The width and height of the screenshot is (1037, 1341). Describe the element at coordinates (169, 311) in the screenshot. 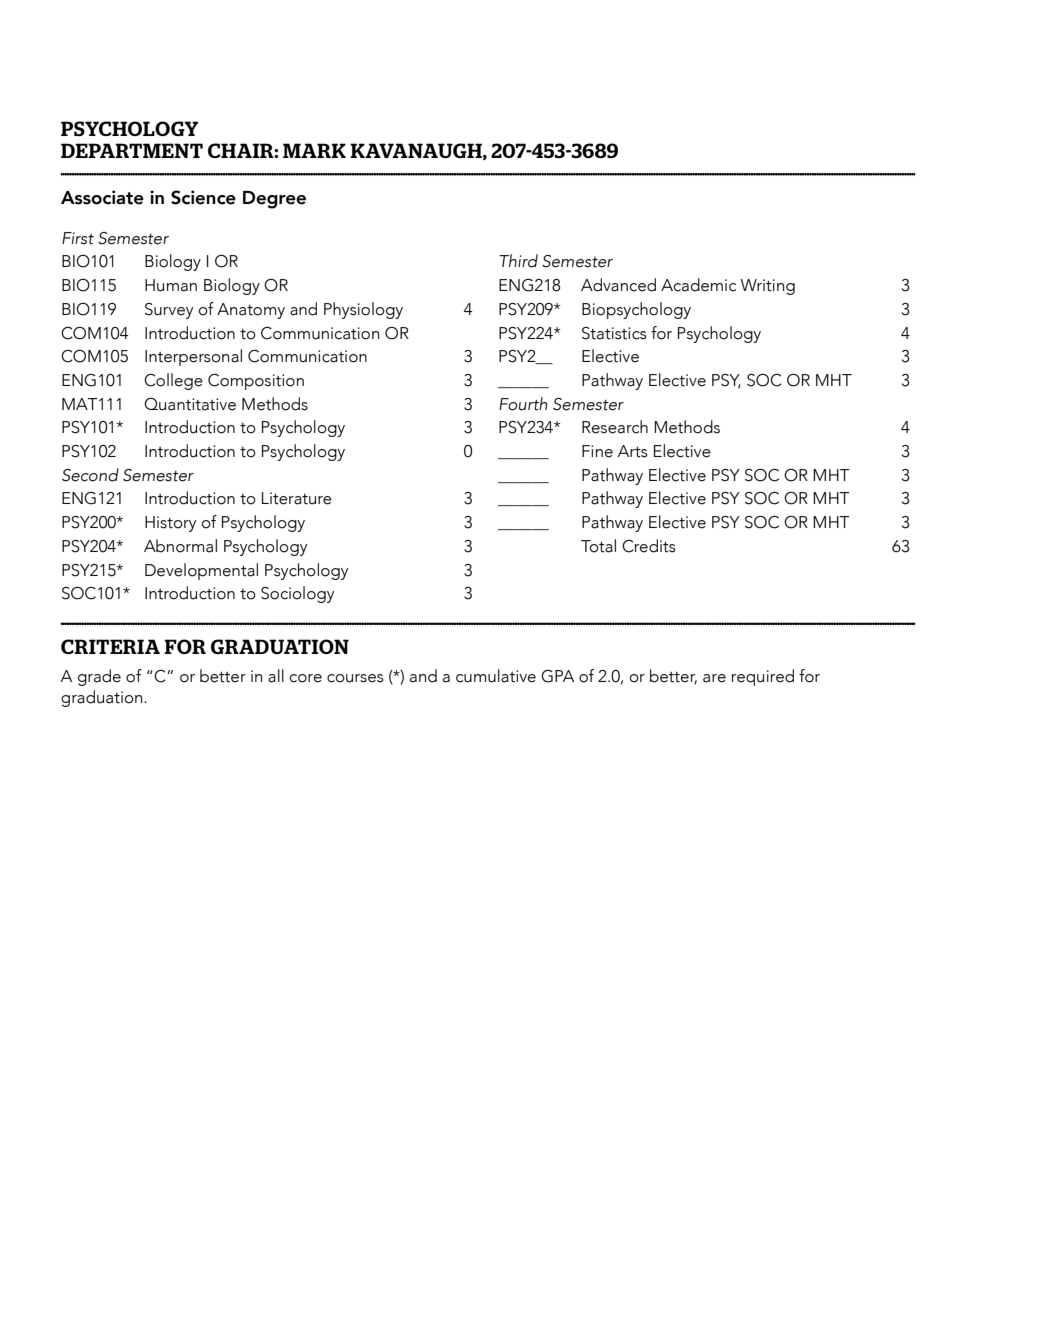

I see `Survey` at that location.
